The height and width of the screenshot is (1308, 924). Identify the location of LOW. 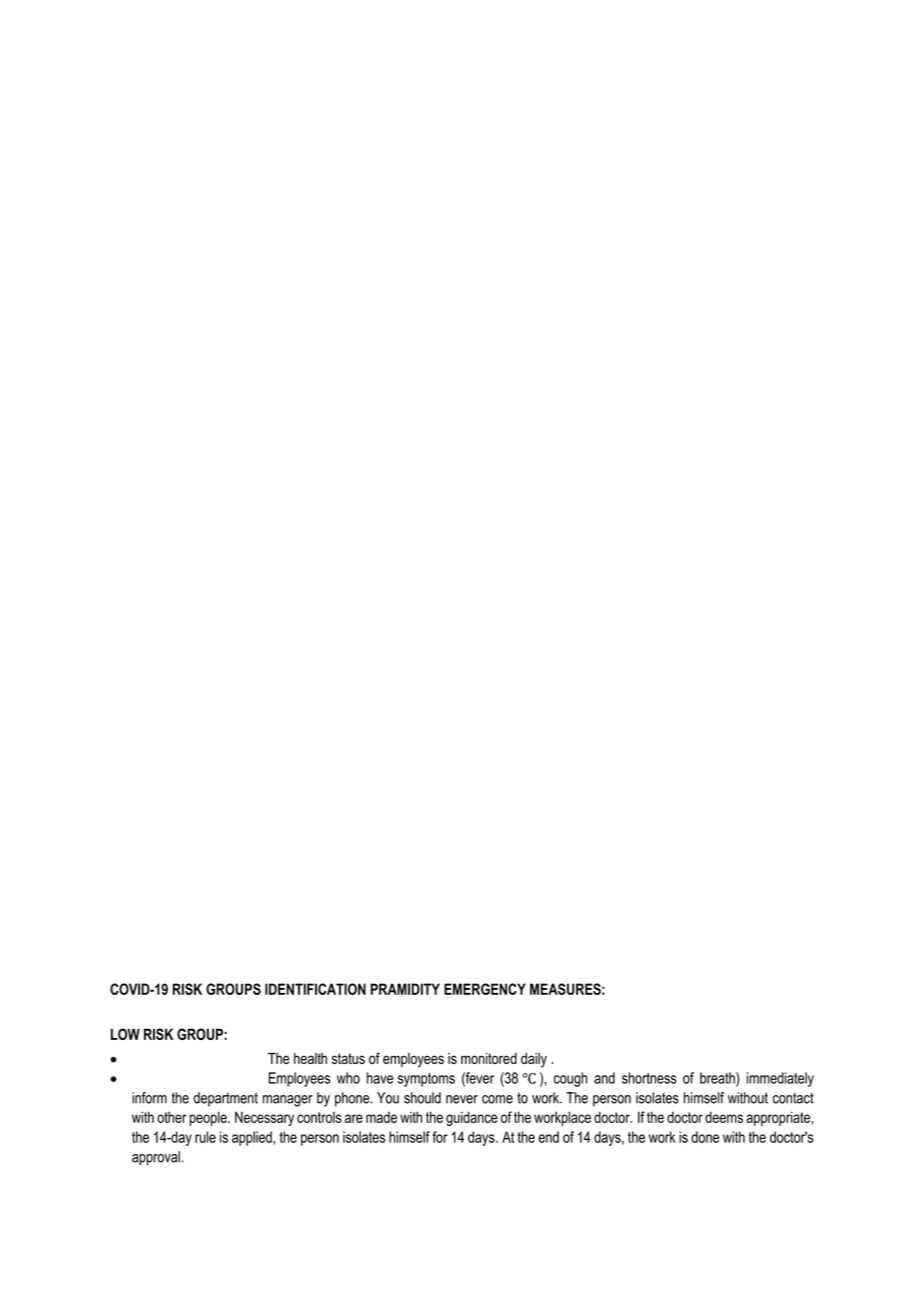
(125, 1034).
